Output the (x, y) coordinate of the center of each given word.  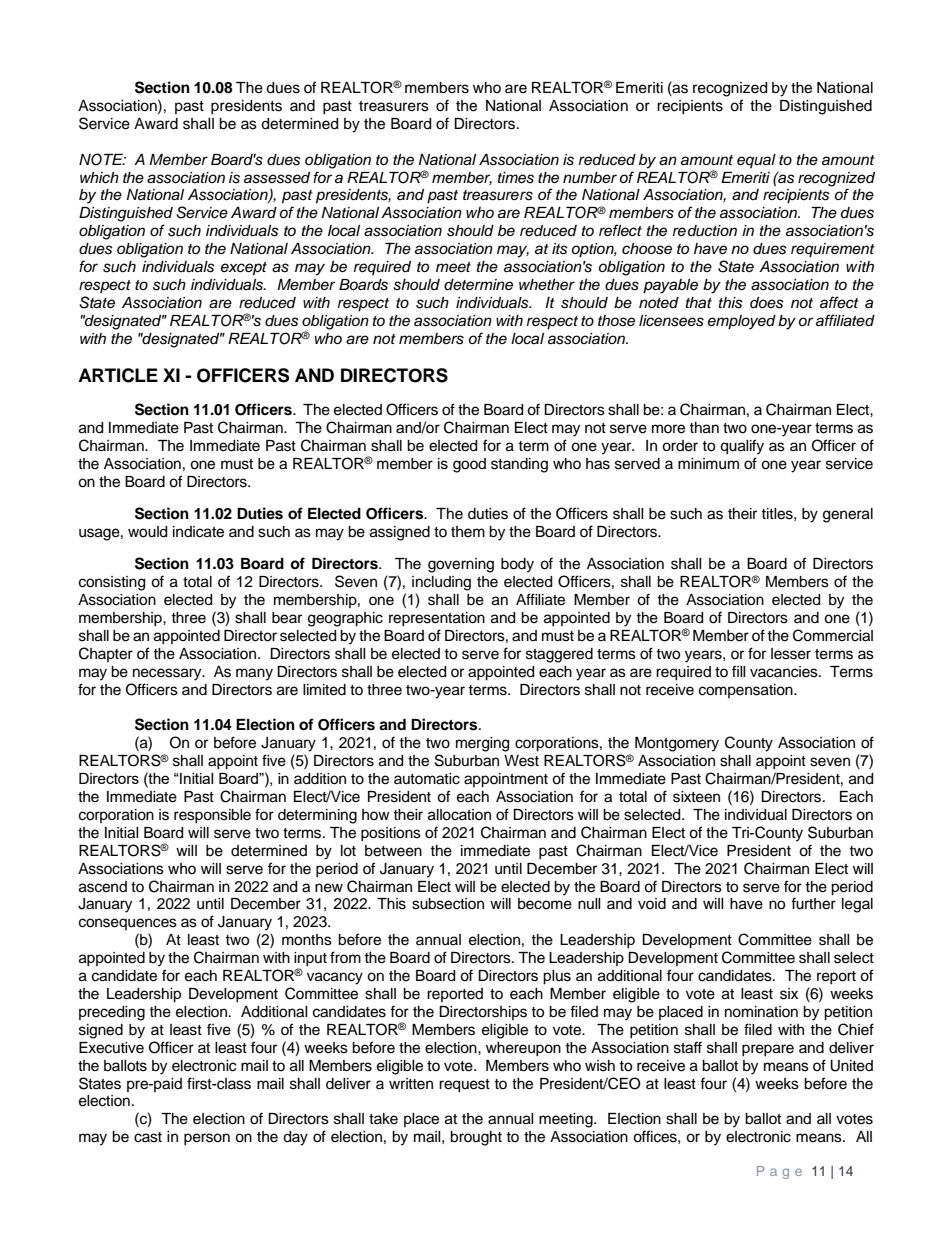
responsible (212, 816)
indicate (198, 532)
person (207, 1139)
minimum (708, 464)
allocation (459, 815)
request (464, 1086)
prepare (768, 1050)
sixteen (696, 797)
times (516, 178)
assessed (277, 178)
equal (756, 161)
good (469, 465)
